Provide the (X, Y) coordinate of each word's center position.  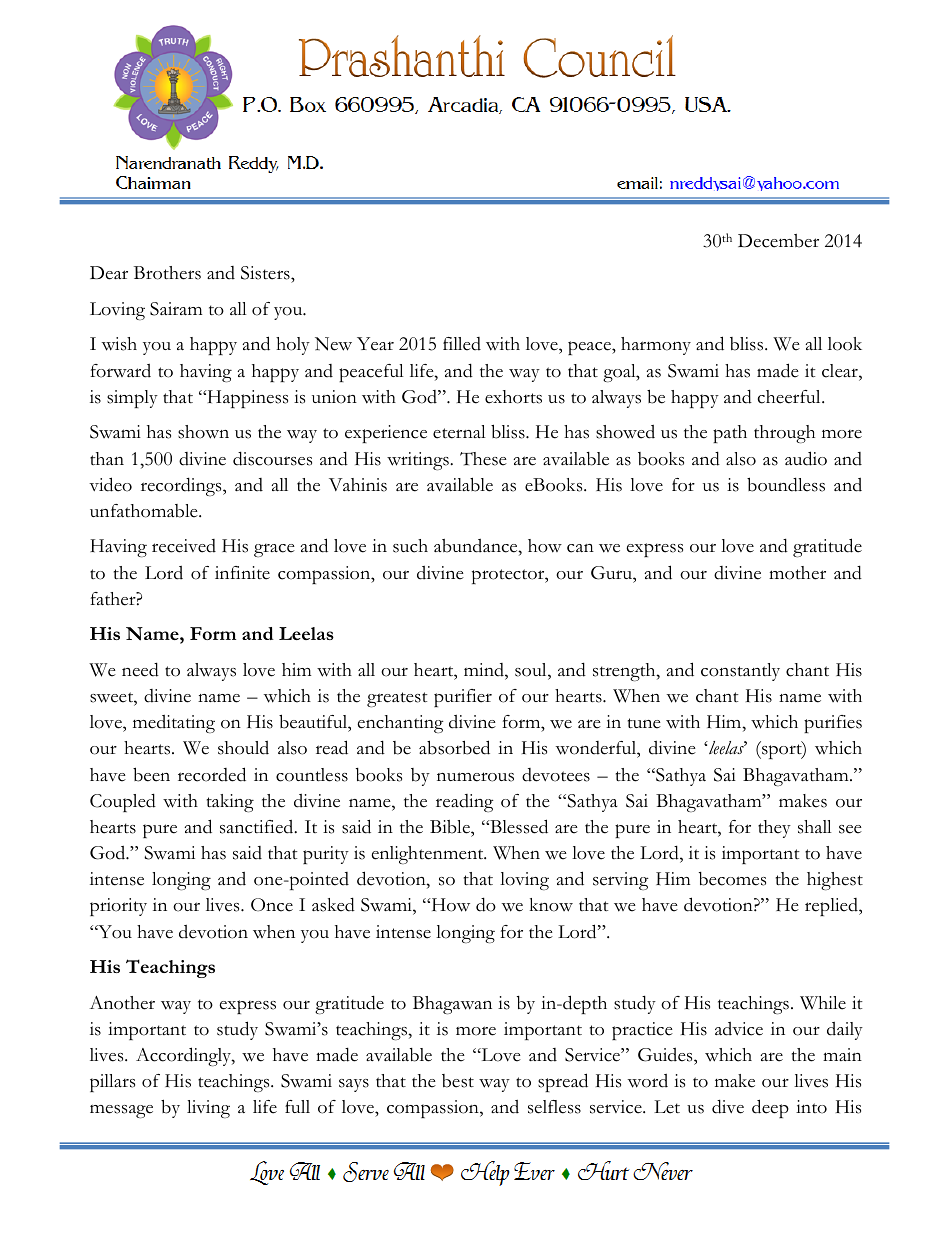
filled (462, 344)
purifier (463, 698)
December (778, 241)
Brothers (167, 273)
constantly (740, 672)
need (140, 669)
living (208, 1109)
